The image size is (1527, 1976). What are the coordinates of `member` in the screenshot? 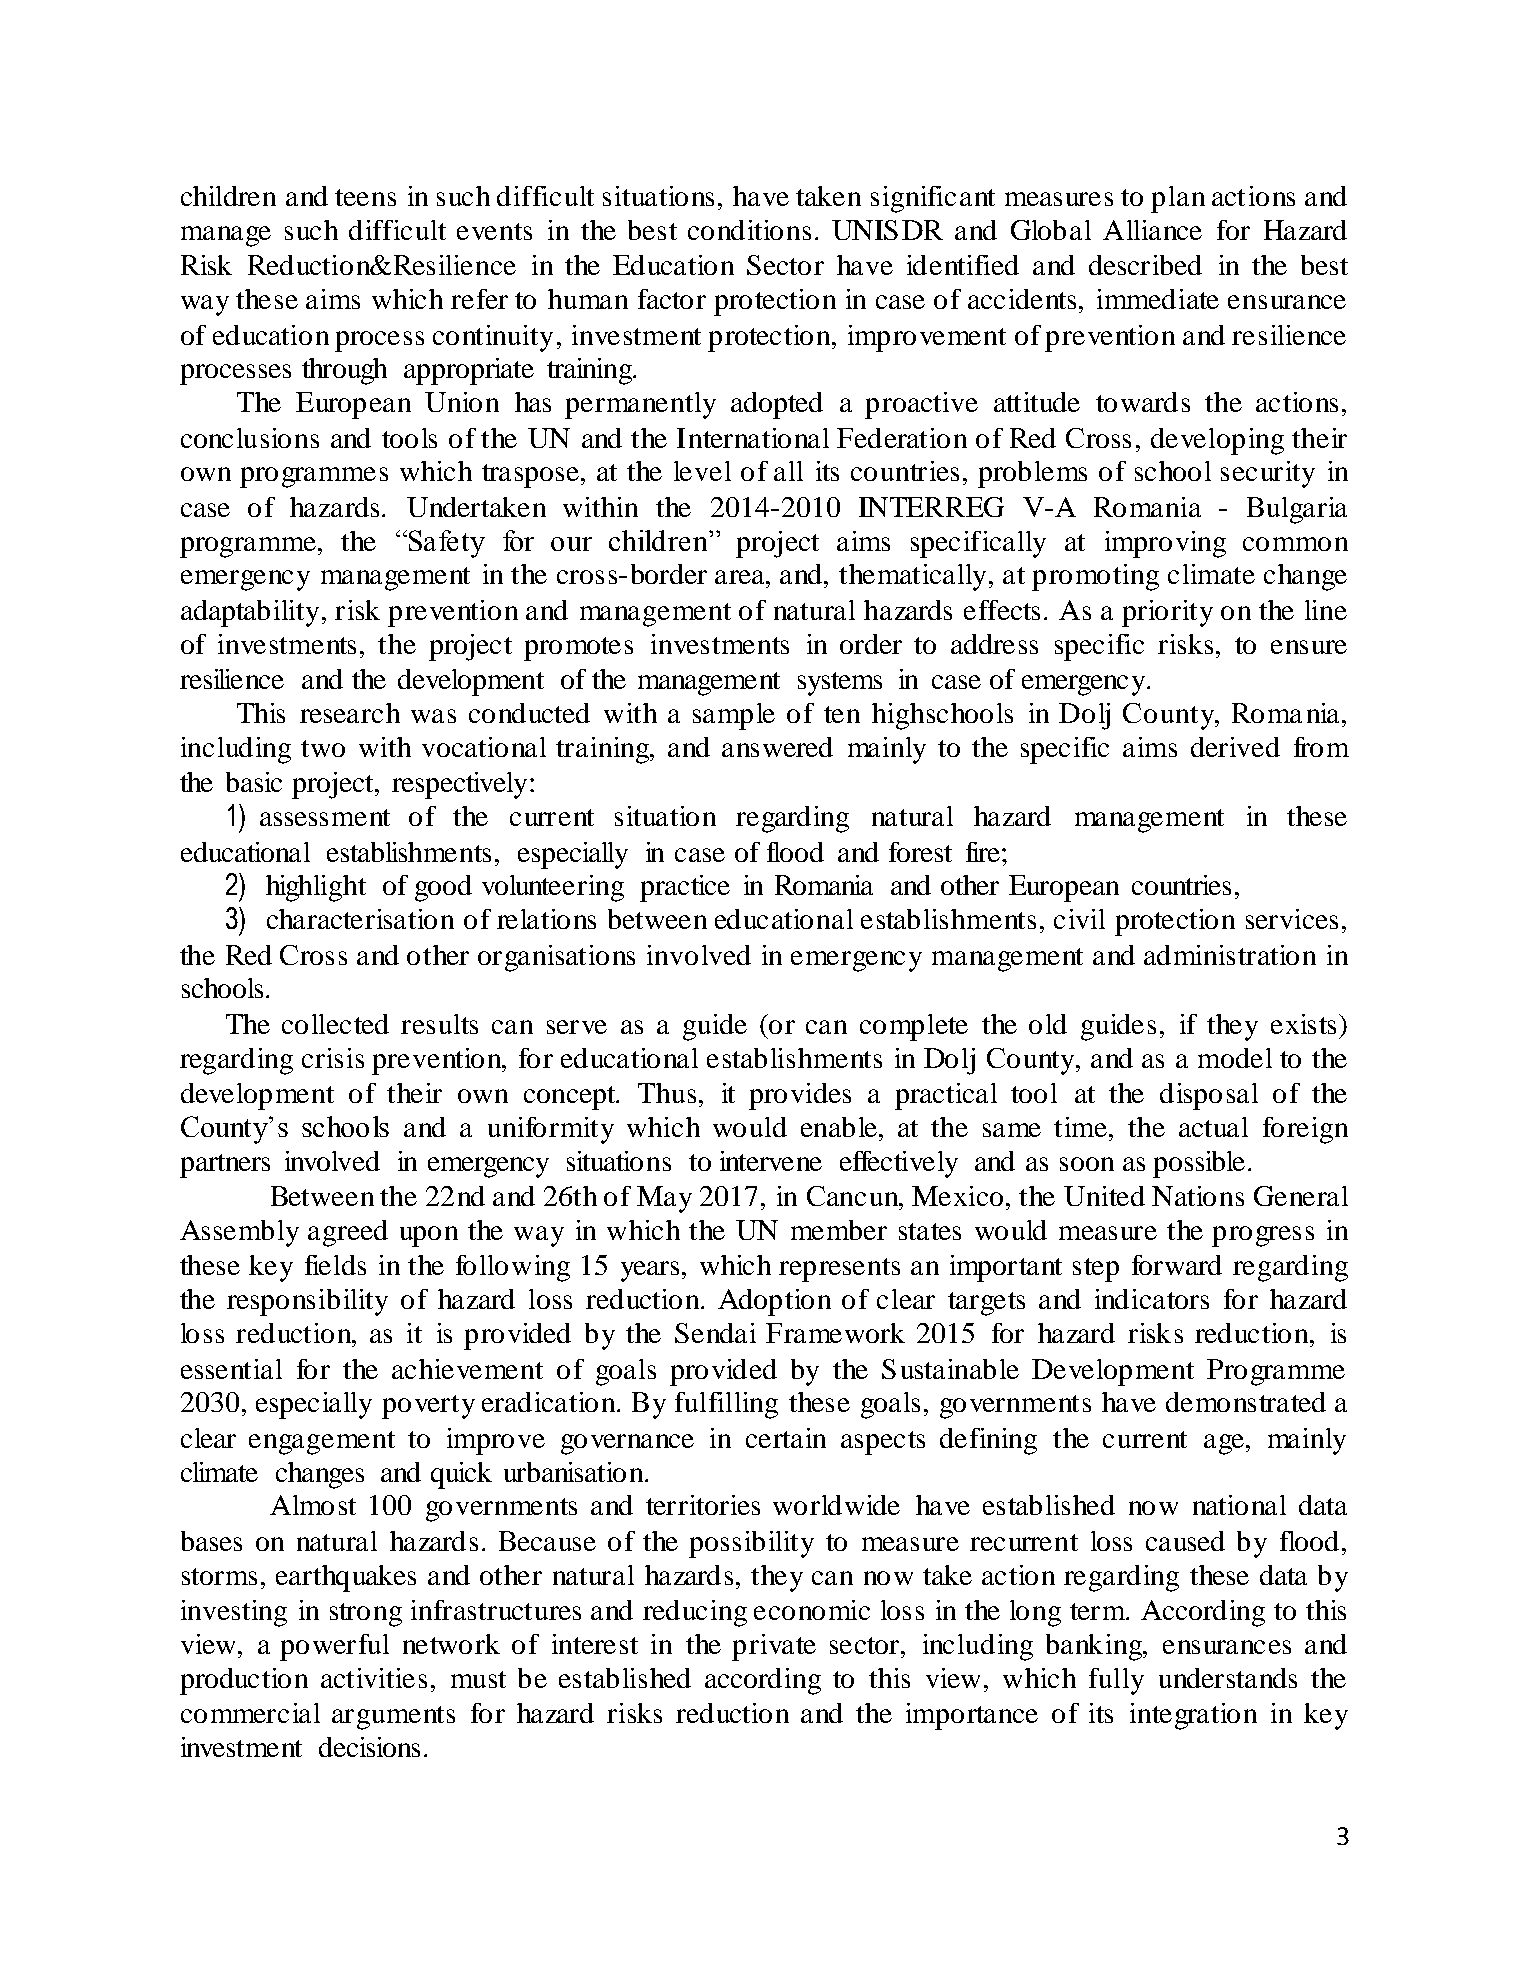 It's located at (839, 1230).
